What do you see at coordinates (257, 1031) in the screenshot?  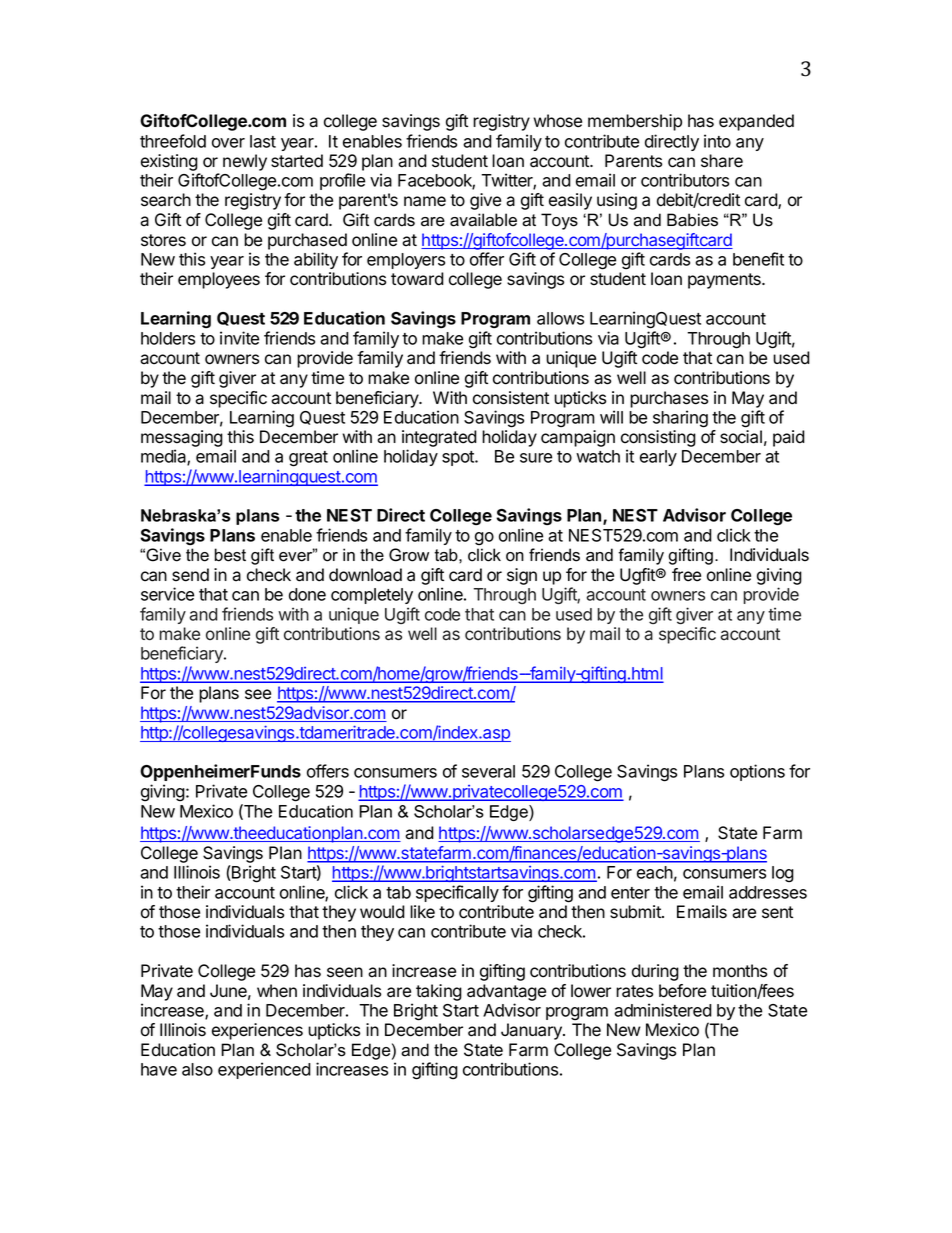 I see `experiences` at bounding box center [257, 1031].
